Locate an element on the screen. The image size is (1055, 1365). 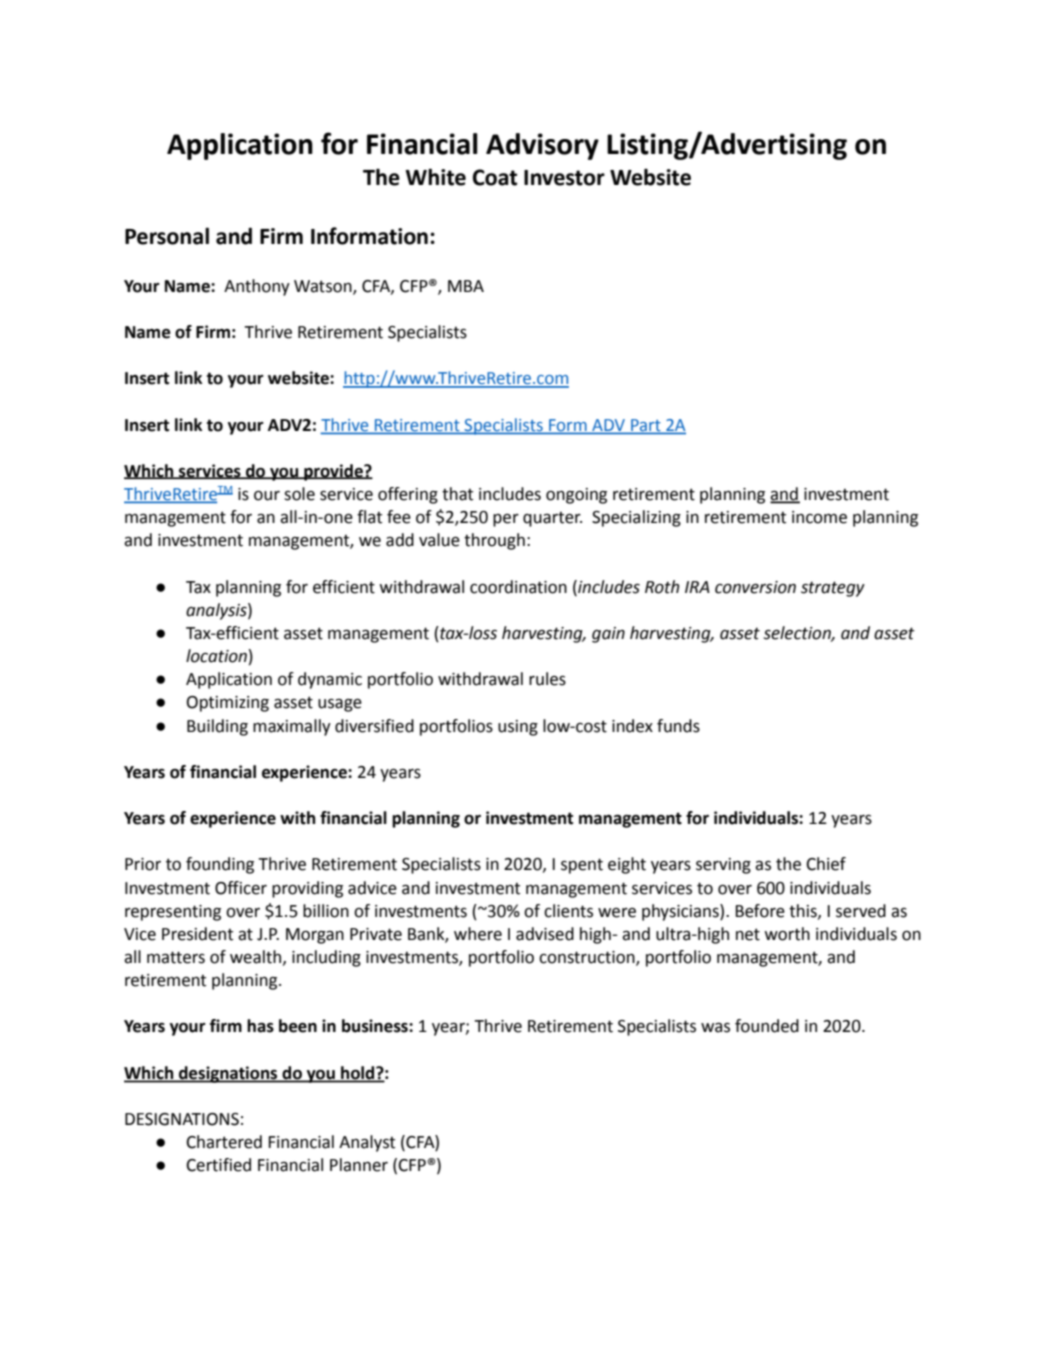
Chartered is located at coordinates (224, 1142).
